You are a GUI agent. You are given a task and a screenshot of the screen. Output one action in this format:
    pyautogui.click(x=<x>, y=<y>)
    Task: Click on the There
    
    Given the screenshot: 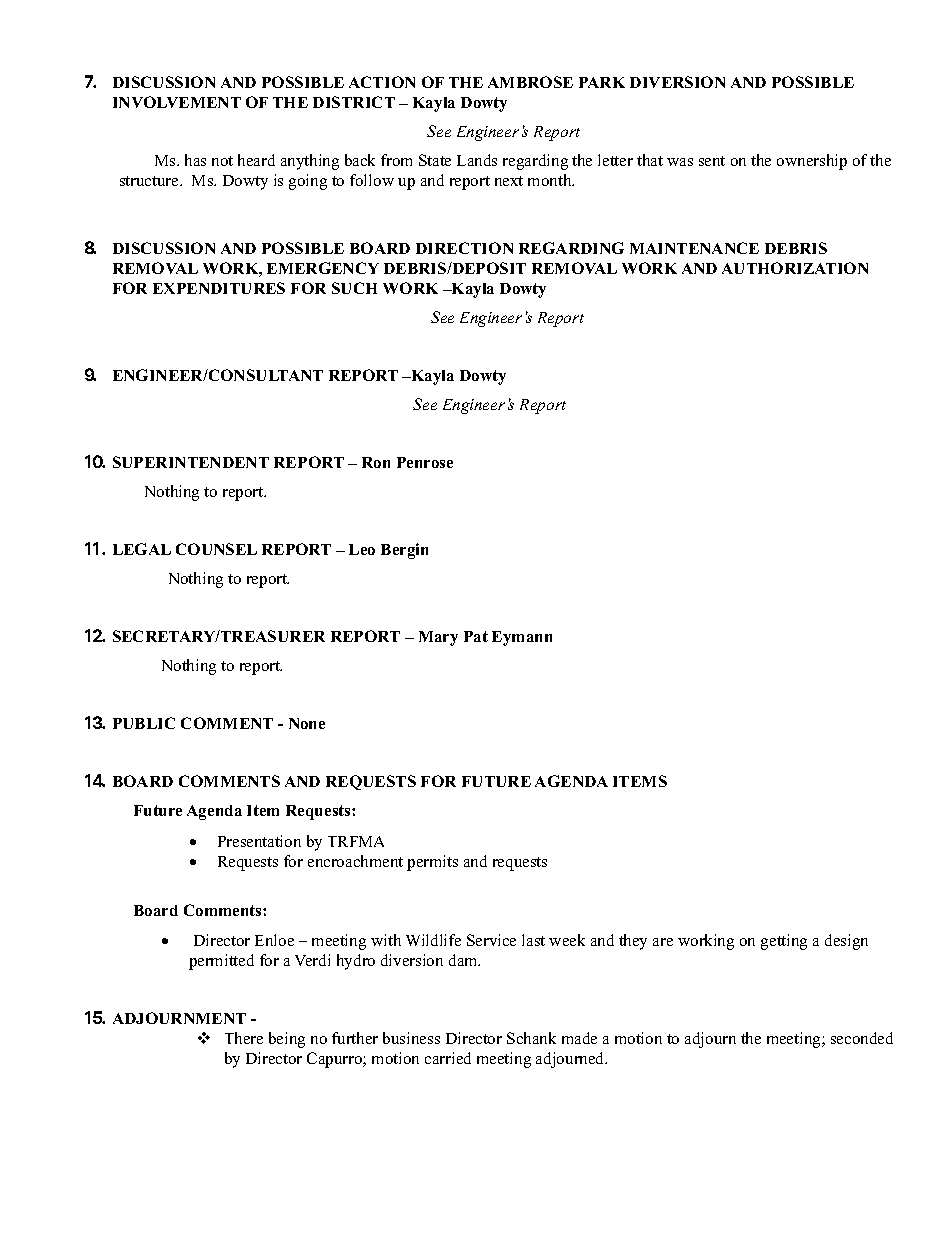 What is the action you would take?
    pyautogui.click(x=244, y=1038)
